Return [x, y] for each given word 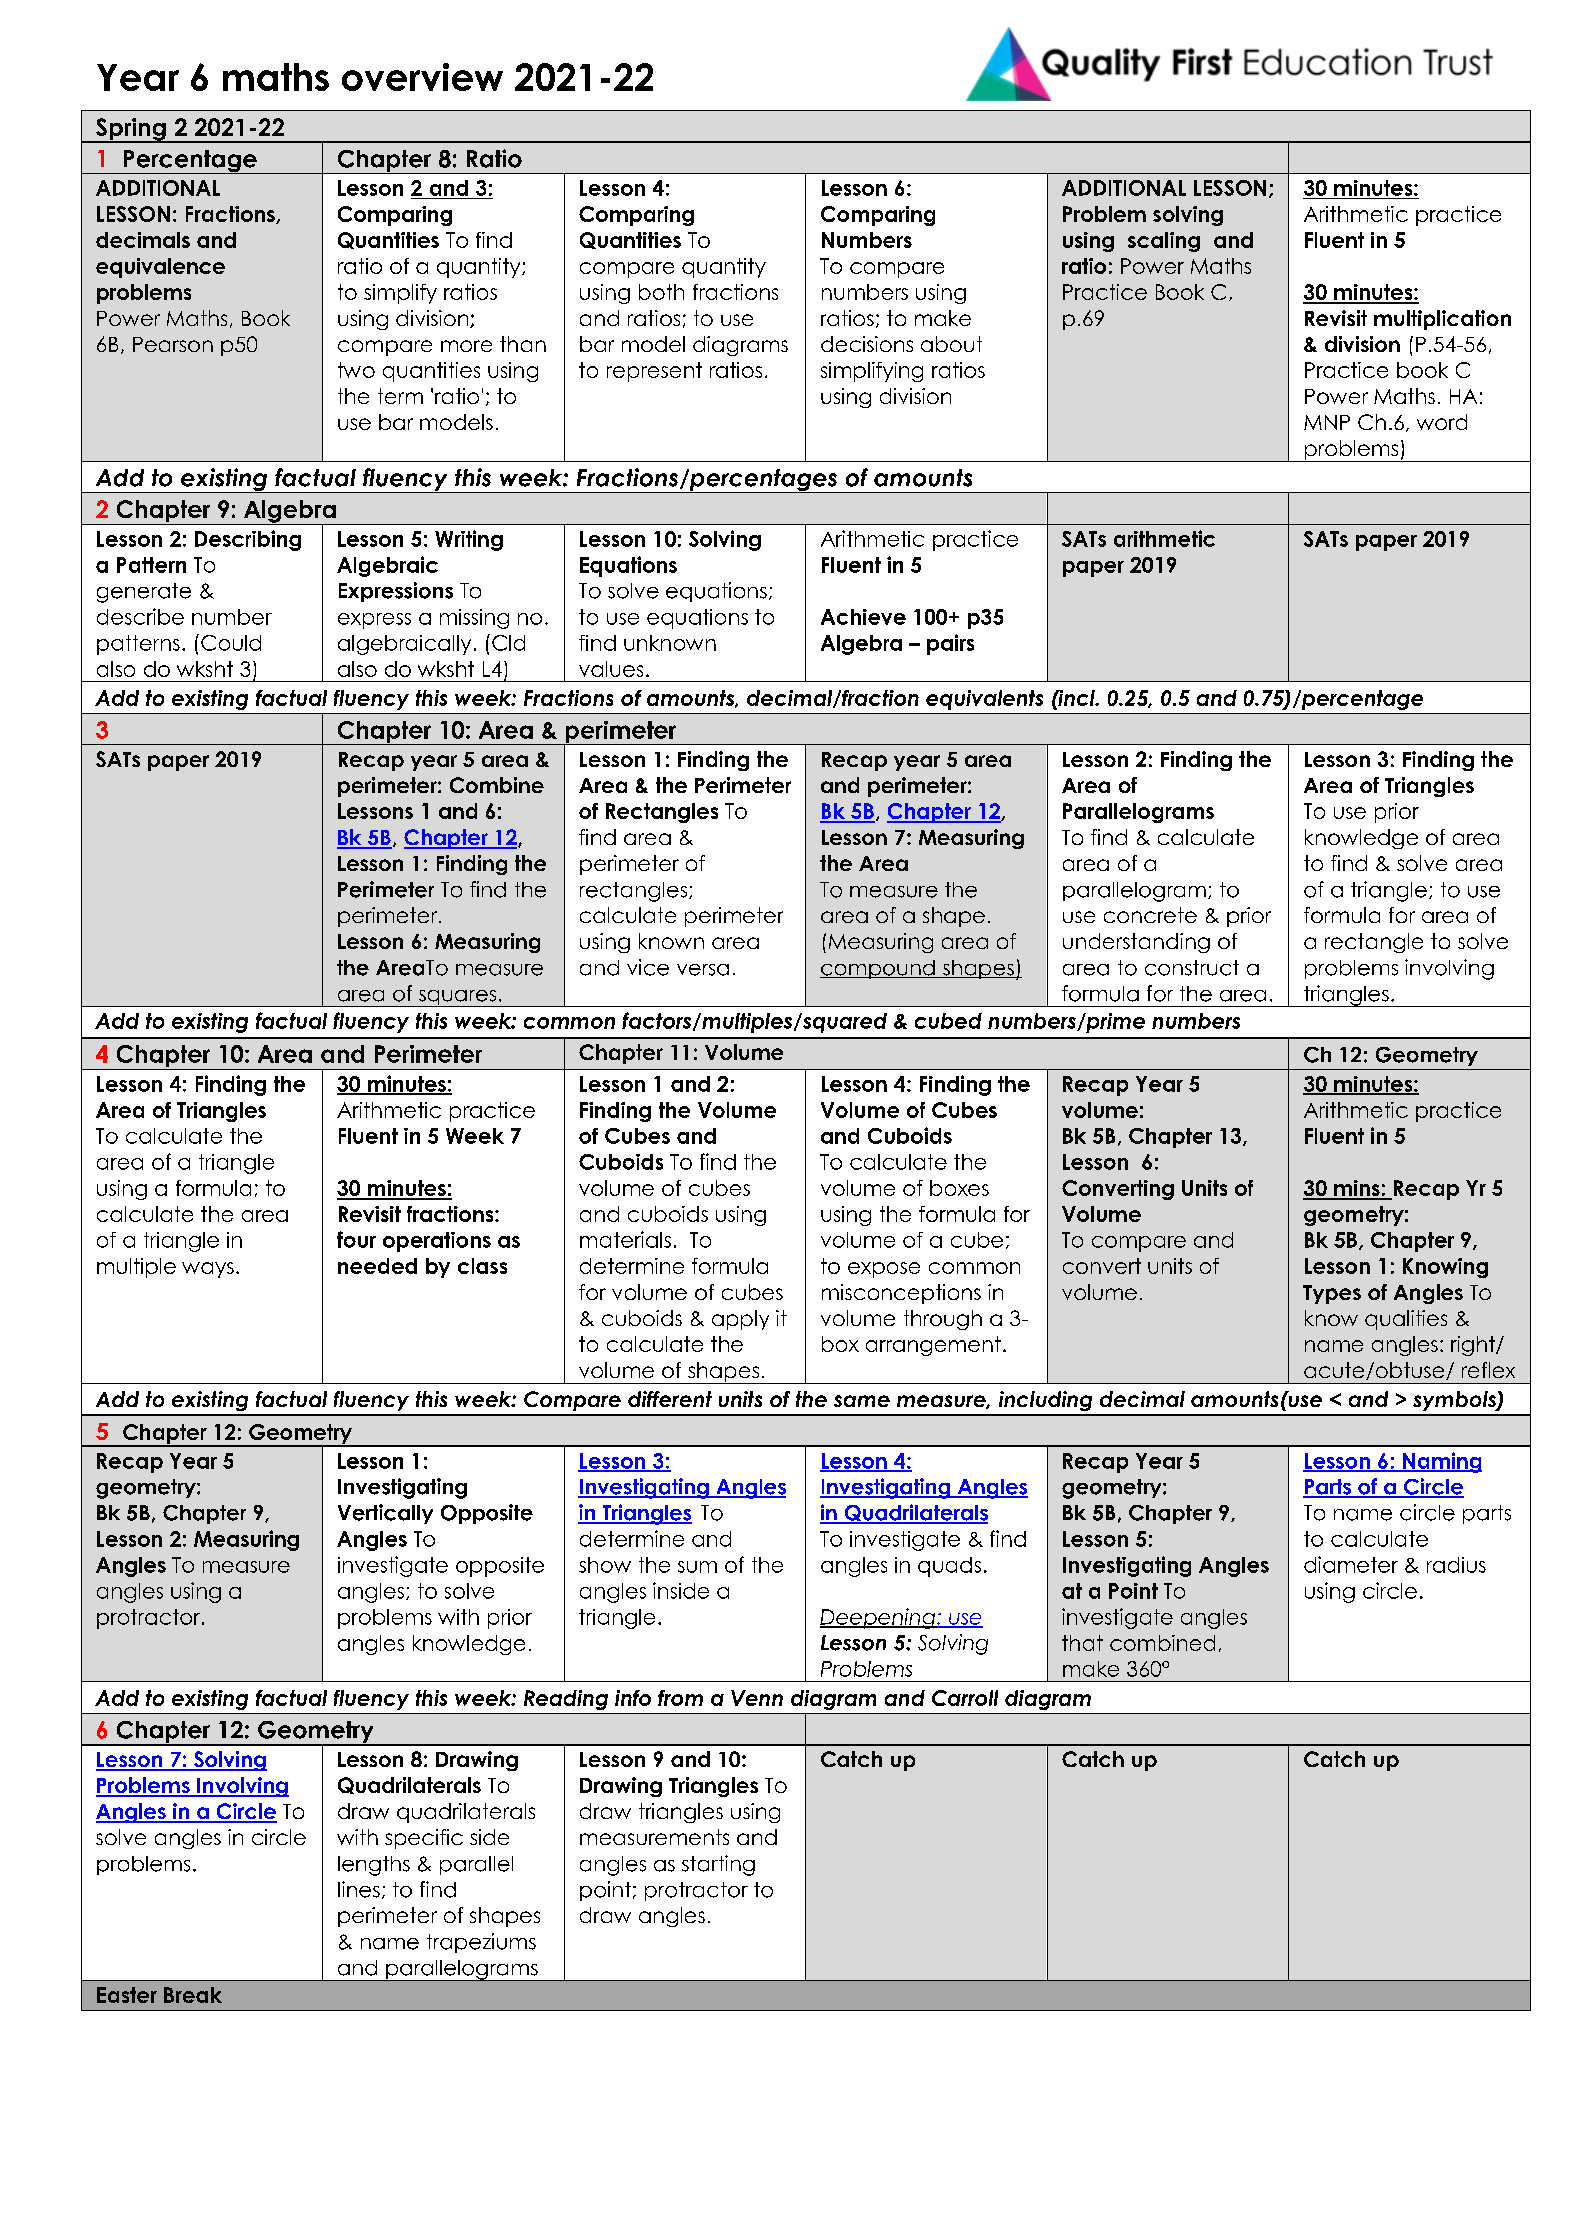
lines [359, 1889]
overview [422, 77]
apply [740, 1320]
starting [718, 1865]
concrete [1150, 915]
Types [1332, 1294]
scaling [1164, 242]
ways [208, 1270]
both [661, 292]
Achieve [863, 617]
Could [231, 643]
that [1082, 1643]
